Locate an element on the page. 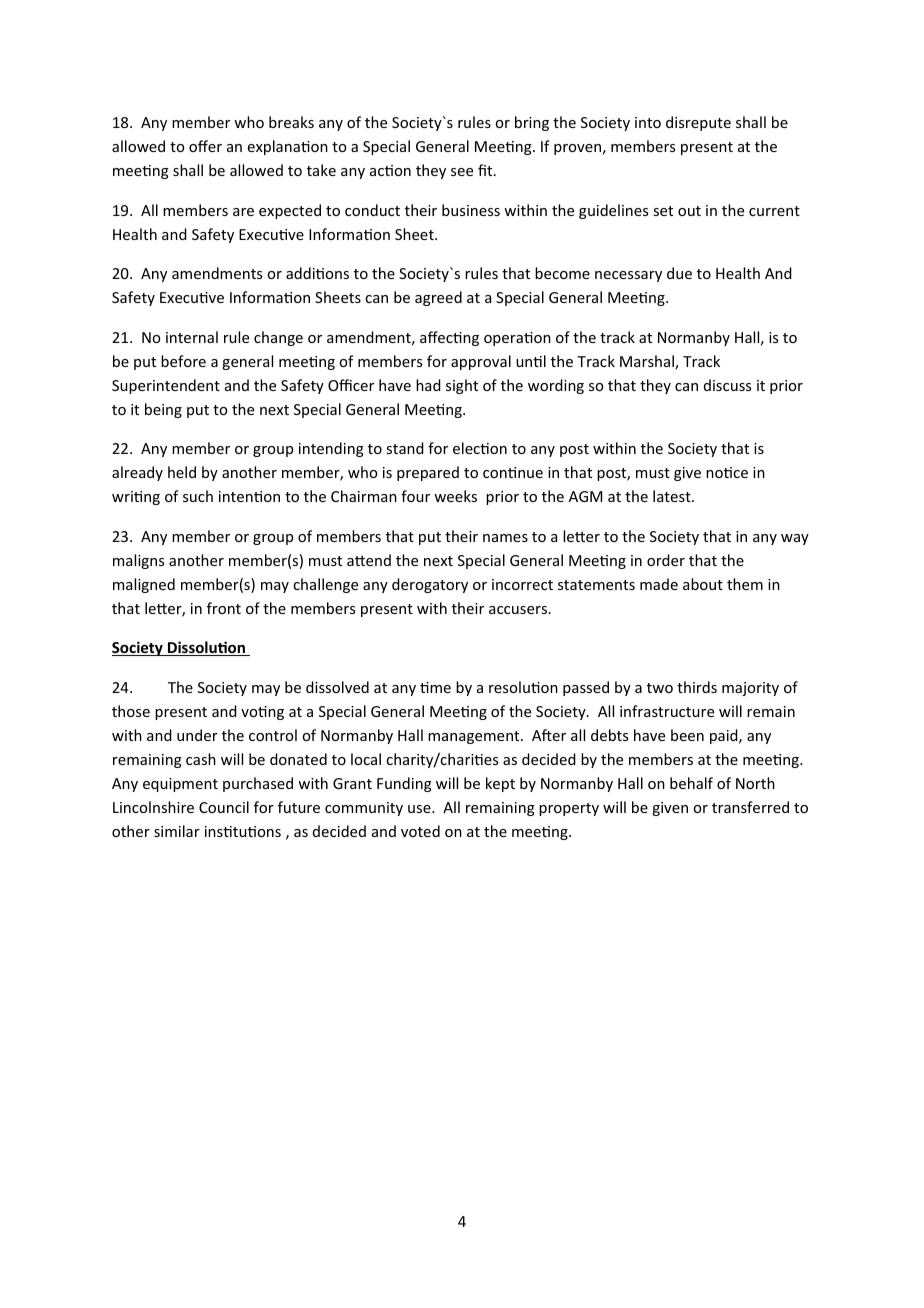 This document has height=1308, width=924. offer is located at coordinates (205, 146).
